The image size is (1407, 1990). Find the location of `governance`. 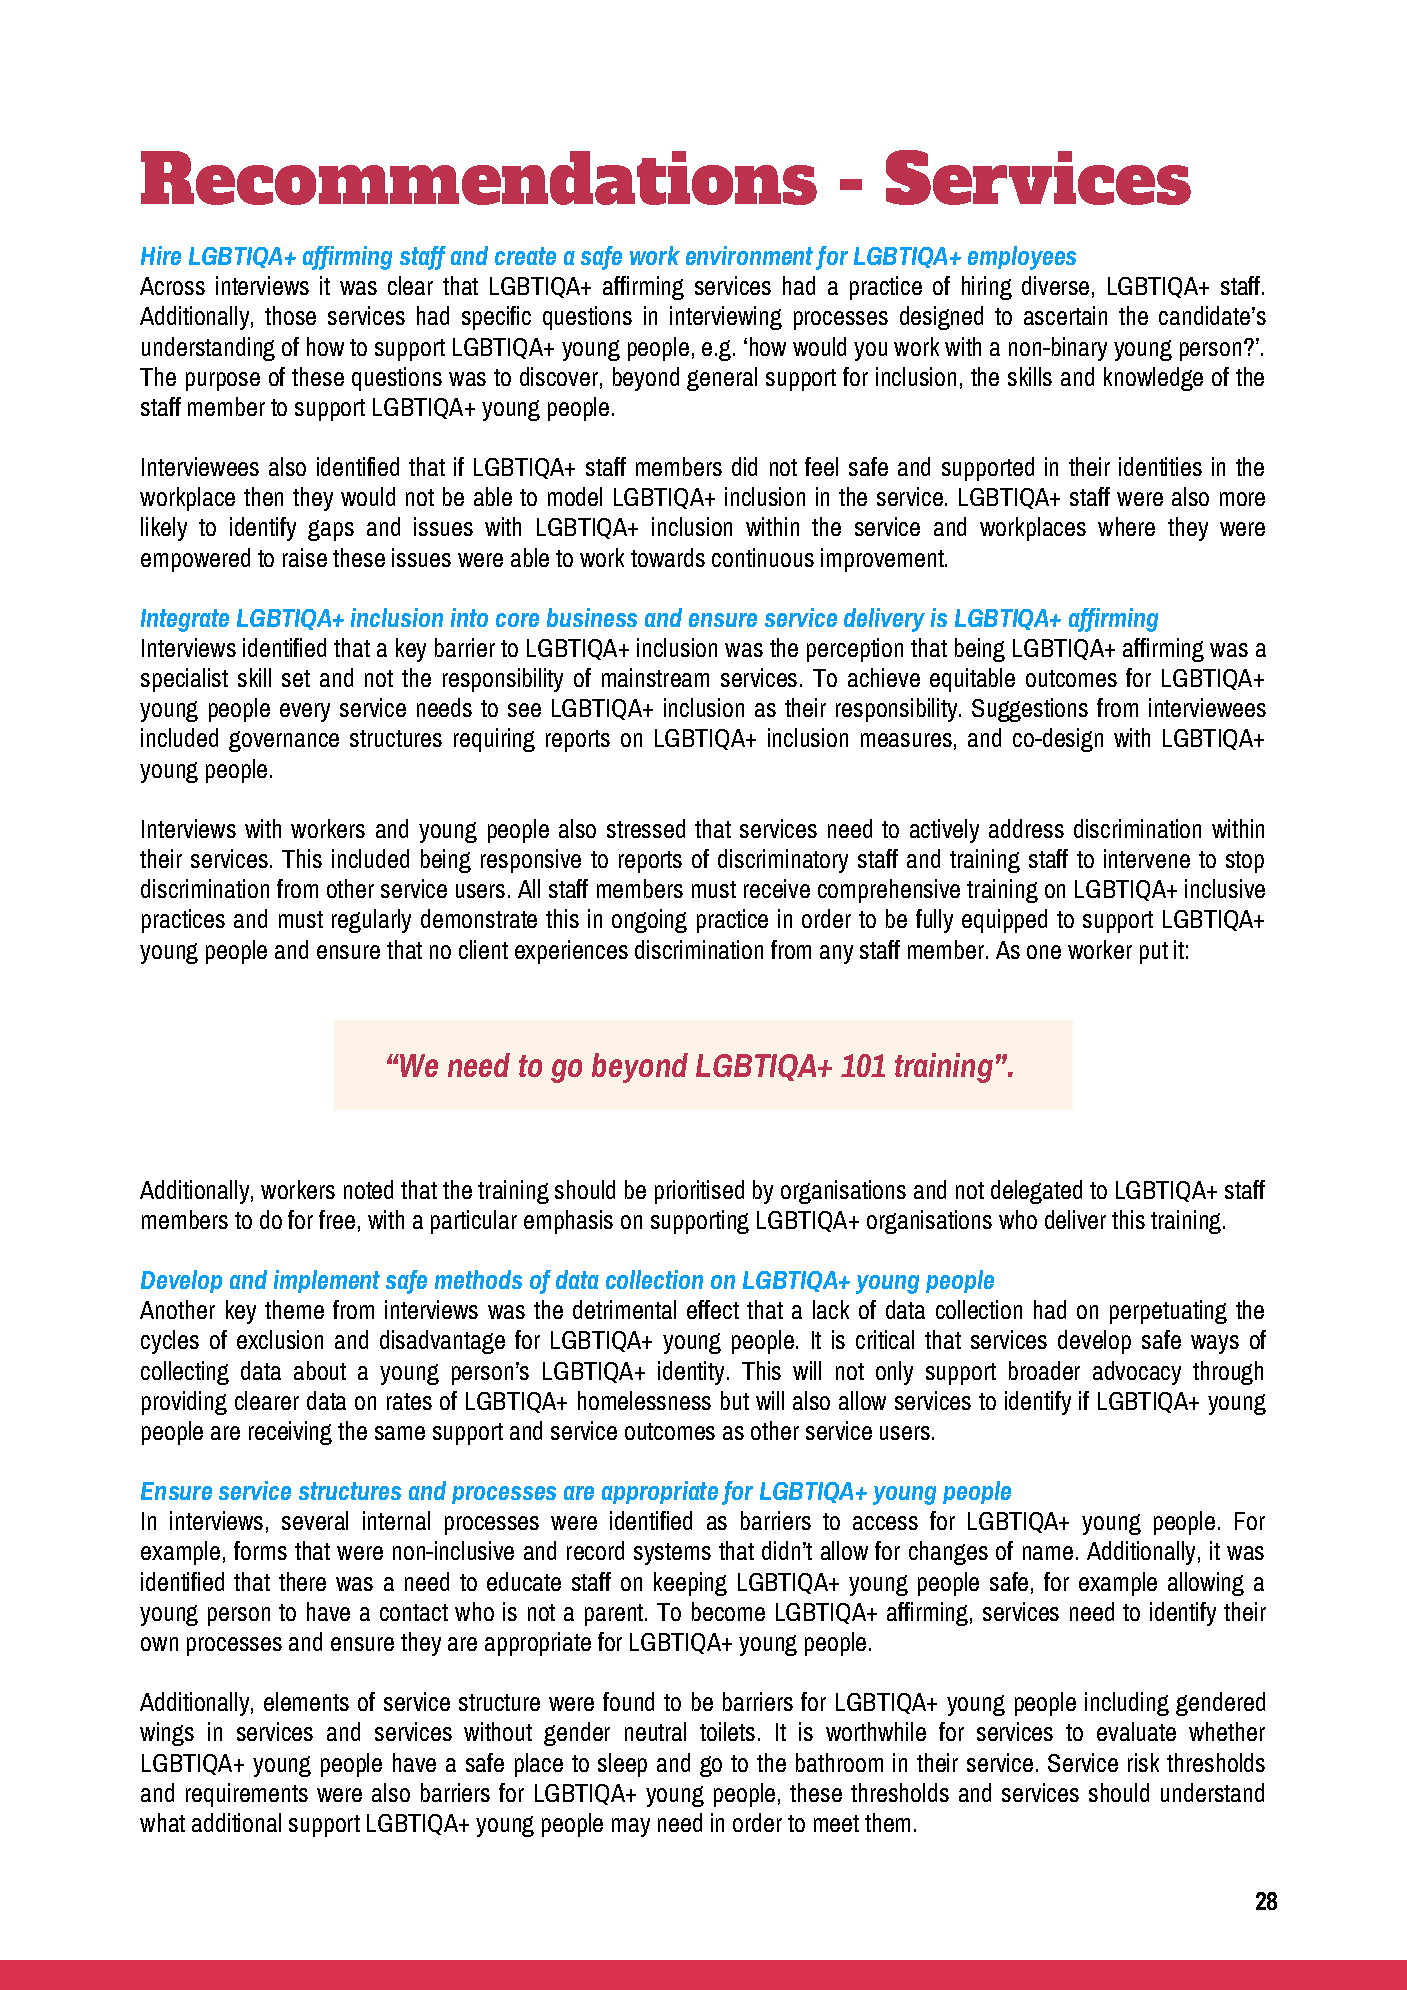

governance is located at coordinates (284, 741).
